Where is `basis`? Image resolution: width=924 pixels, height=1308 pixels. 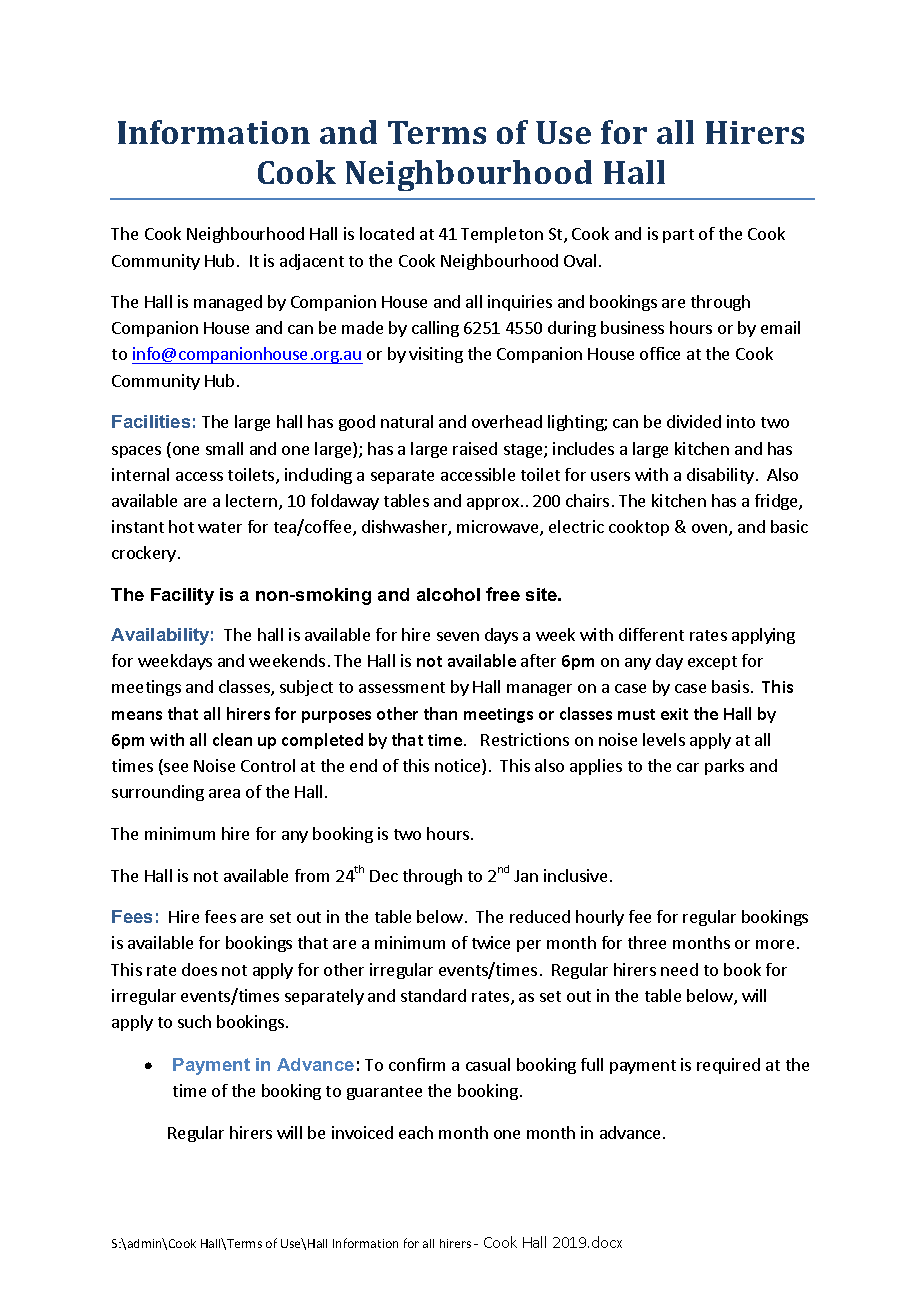 basis is located at coordinates (730, 686).
